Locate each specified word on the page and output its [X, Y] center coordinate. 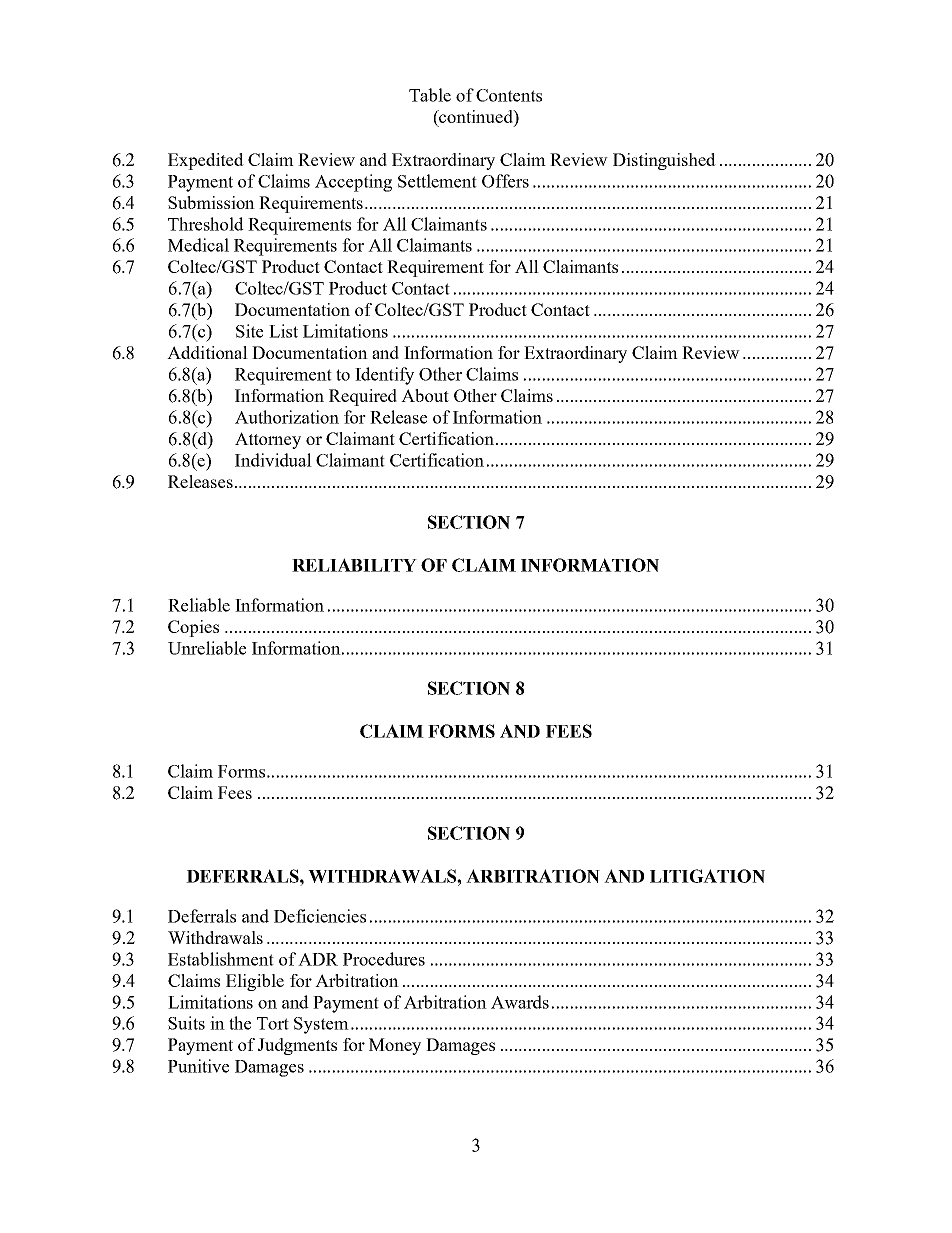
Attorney [268, 440]
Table [430, 95]
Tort [273, 1023]
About [425, 395]
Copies [193, 628]
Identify [384, 376]
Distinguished [664, 161]
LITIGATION [707, 876]
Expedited [206, 161]
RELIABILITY [354, 565]
